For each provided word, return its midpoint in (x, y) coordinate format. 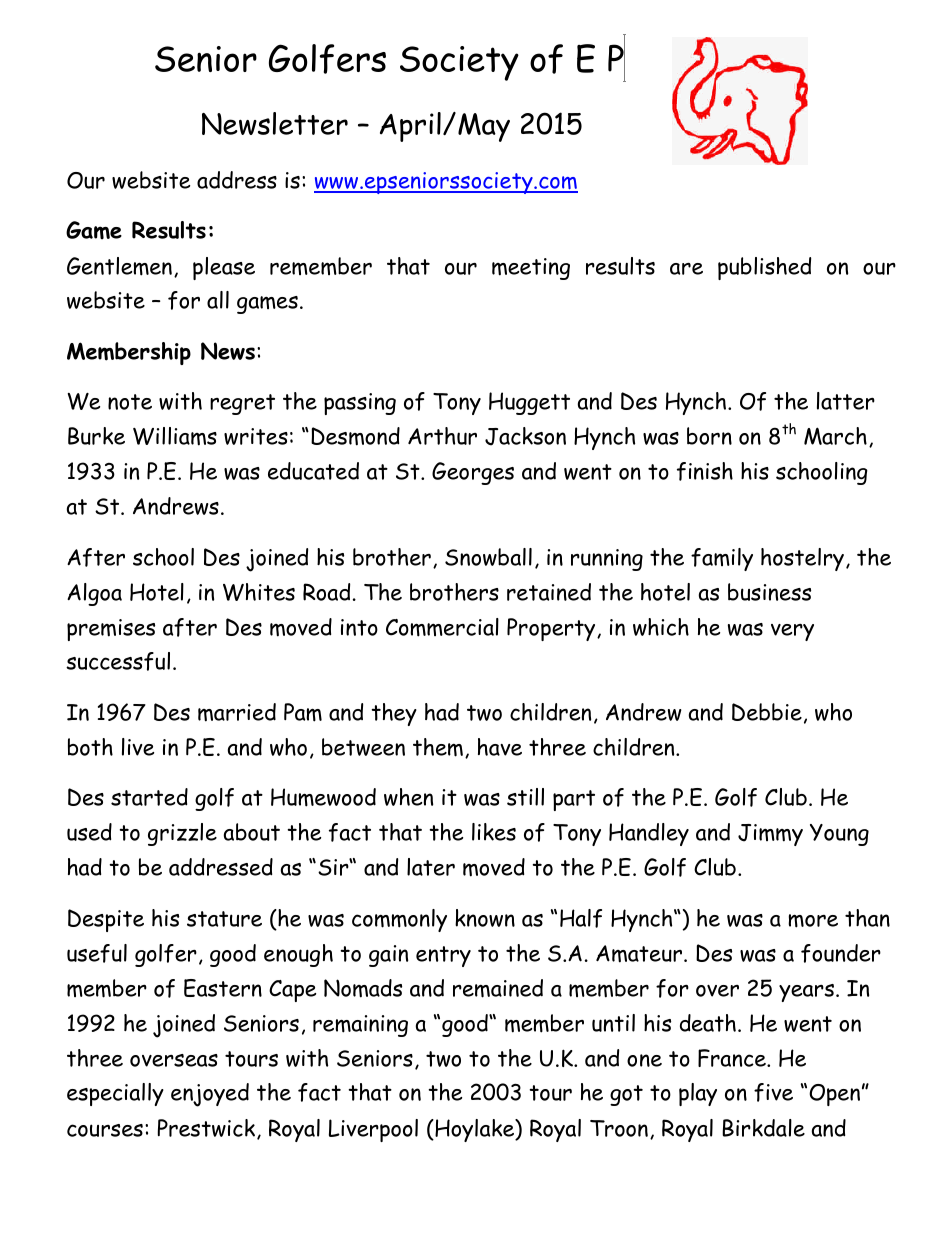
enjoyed (210, 1095)
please (224, 268)
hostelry (802, 559)
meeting (531, 269)
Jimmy (770, 835)
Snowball (488, 557)
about (252, 832)
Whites (259, 592)
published (764, 268)
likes (494, 832)
